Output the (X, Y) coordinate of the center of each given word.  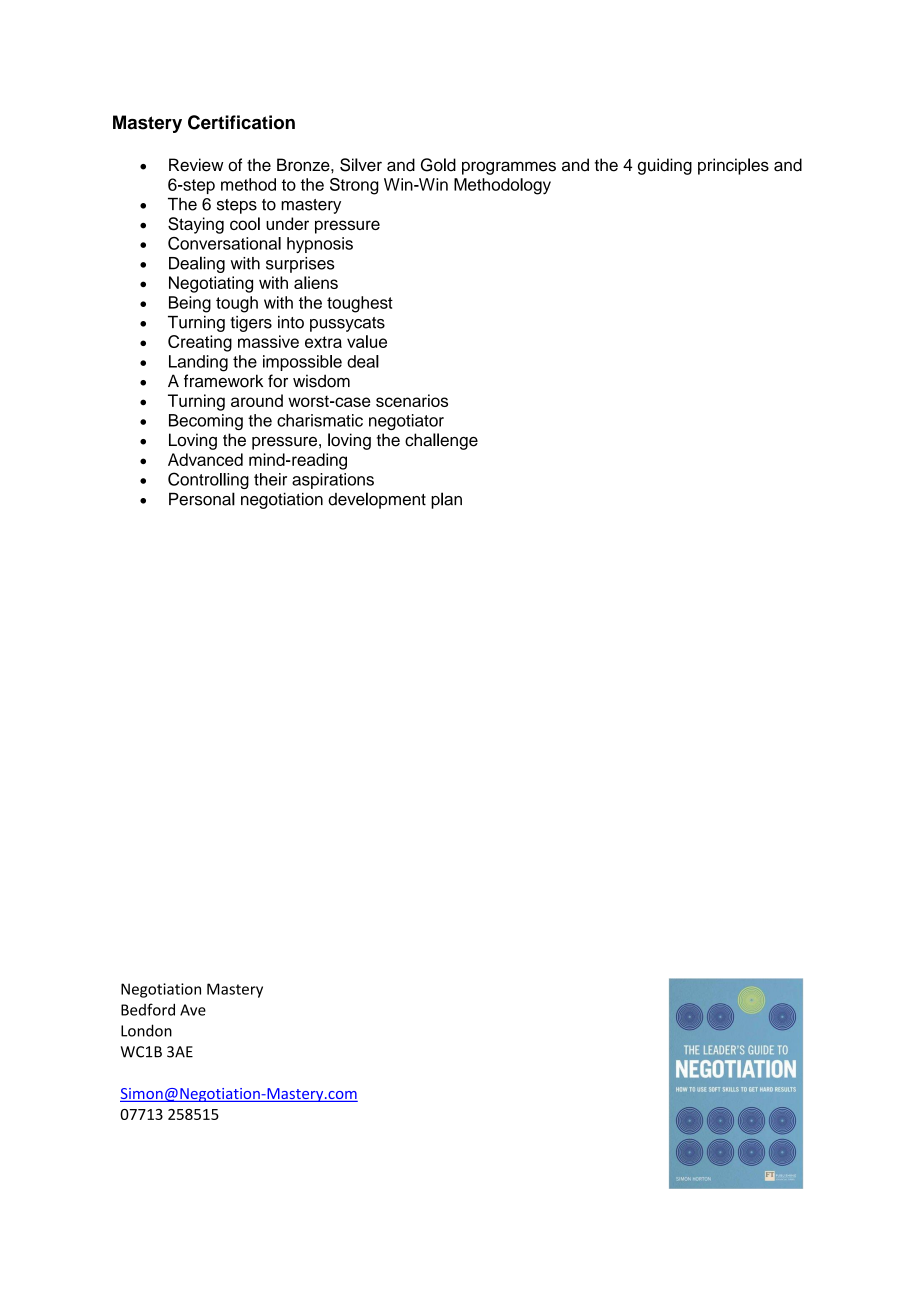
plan (446, 500)
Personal (202, 499)
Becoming (206, 422)
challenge (441, 441)
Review (196, 165)
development (377, 500)
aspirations (333, 481)
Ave (193, 1010)
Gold (438, 165)
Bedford (148, 1009)
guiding (665, 166)
